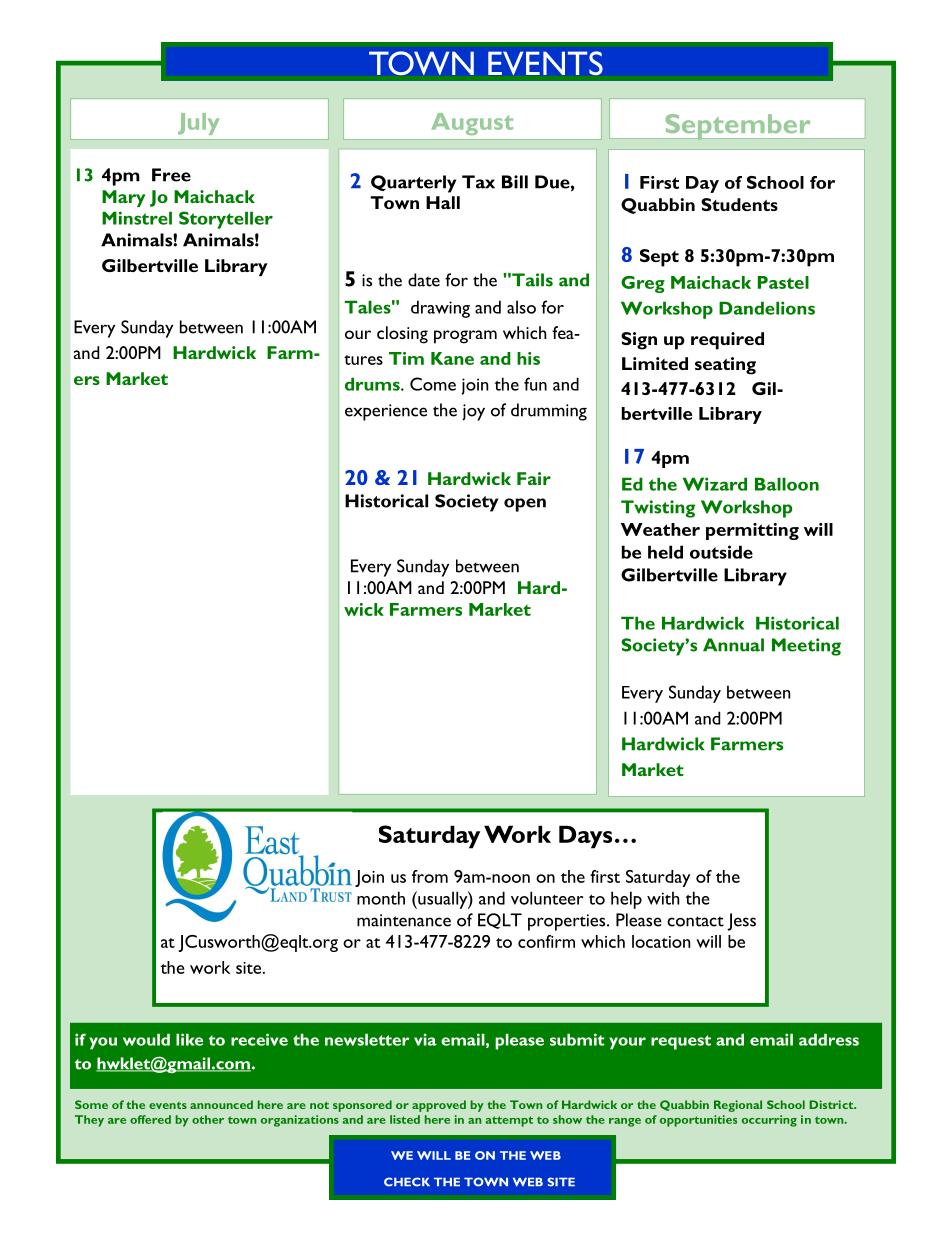 The width and height of the screenshot is (952, 1233). What do you see at coordinates (478, 182) in the screenshot?
I see `Tax` at bounding box center [478, 182].
